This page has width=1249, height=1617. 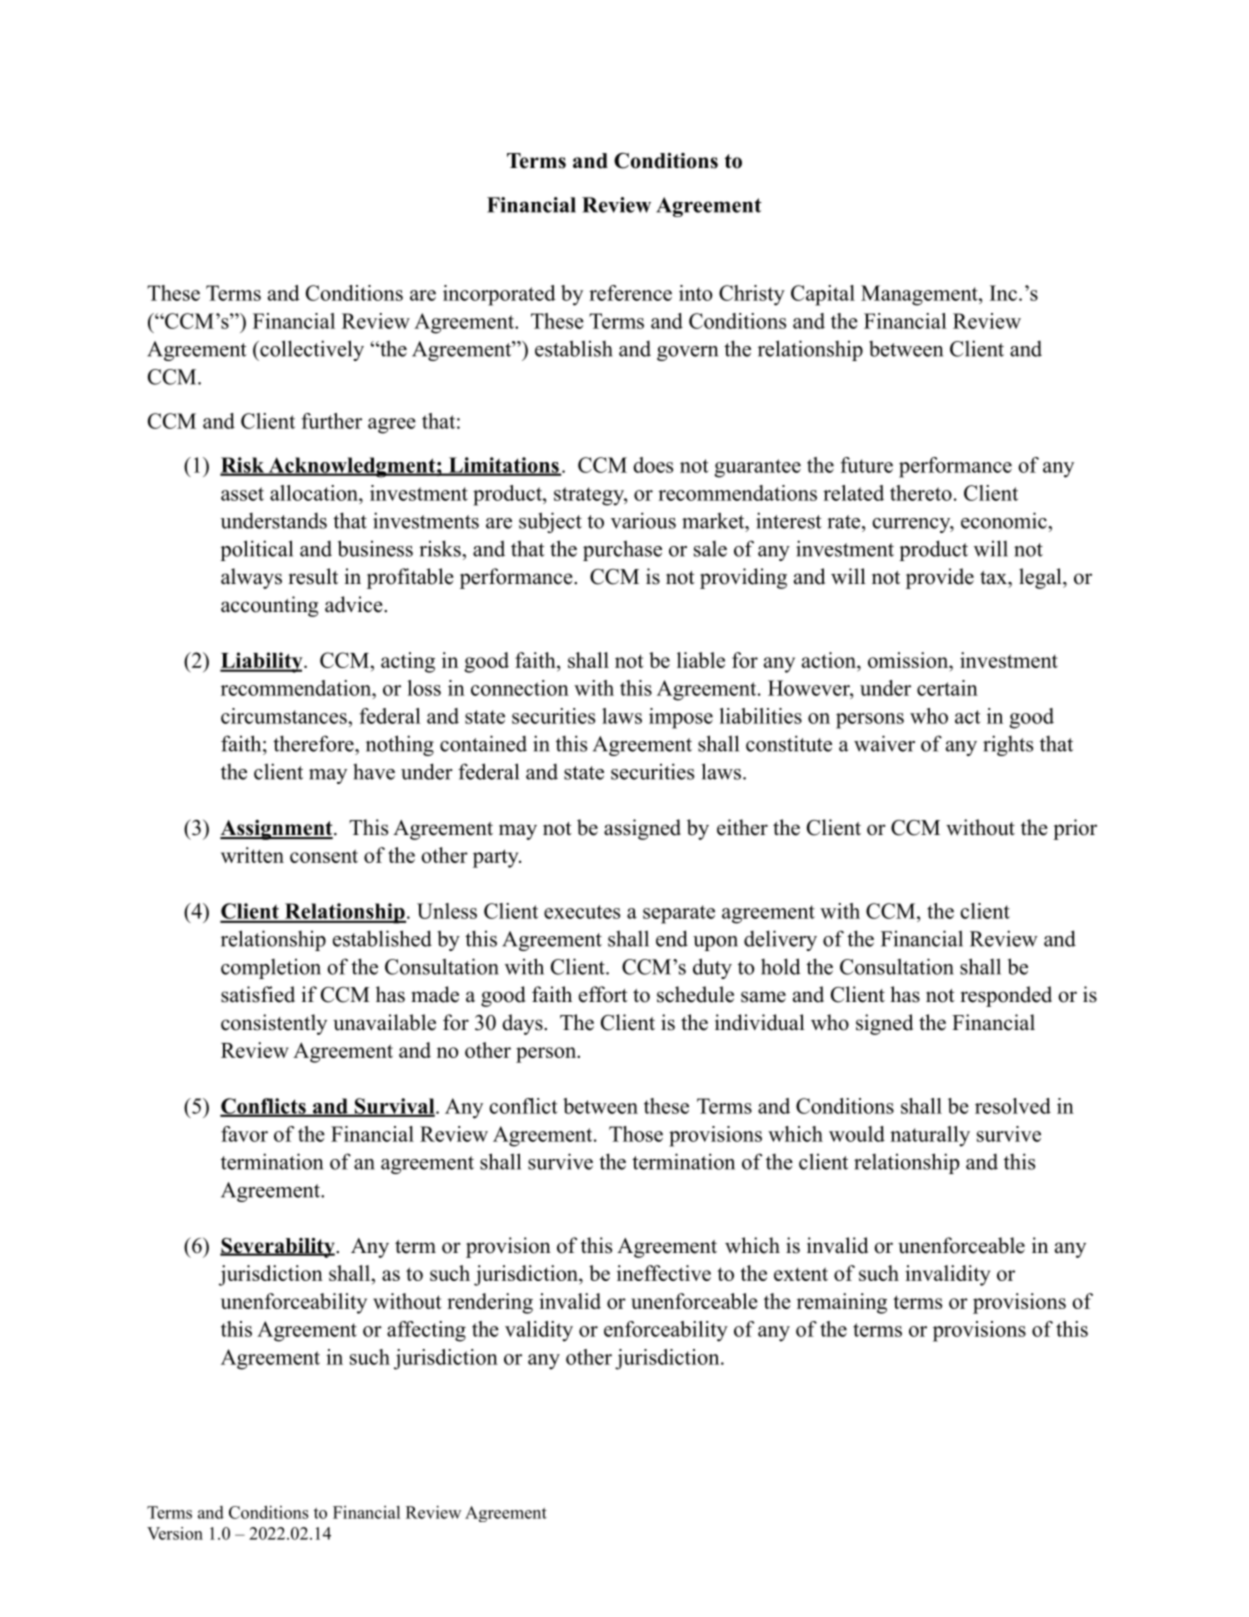 What do you see at coordinates (823, 295) in the page?
I see `Capital` at bounding box center [823, 295].
